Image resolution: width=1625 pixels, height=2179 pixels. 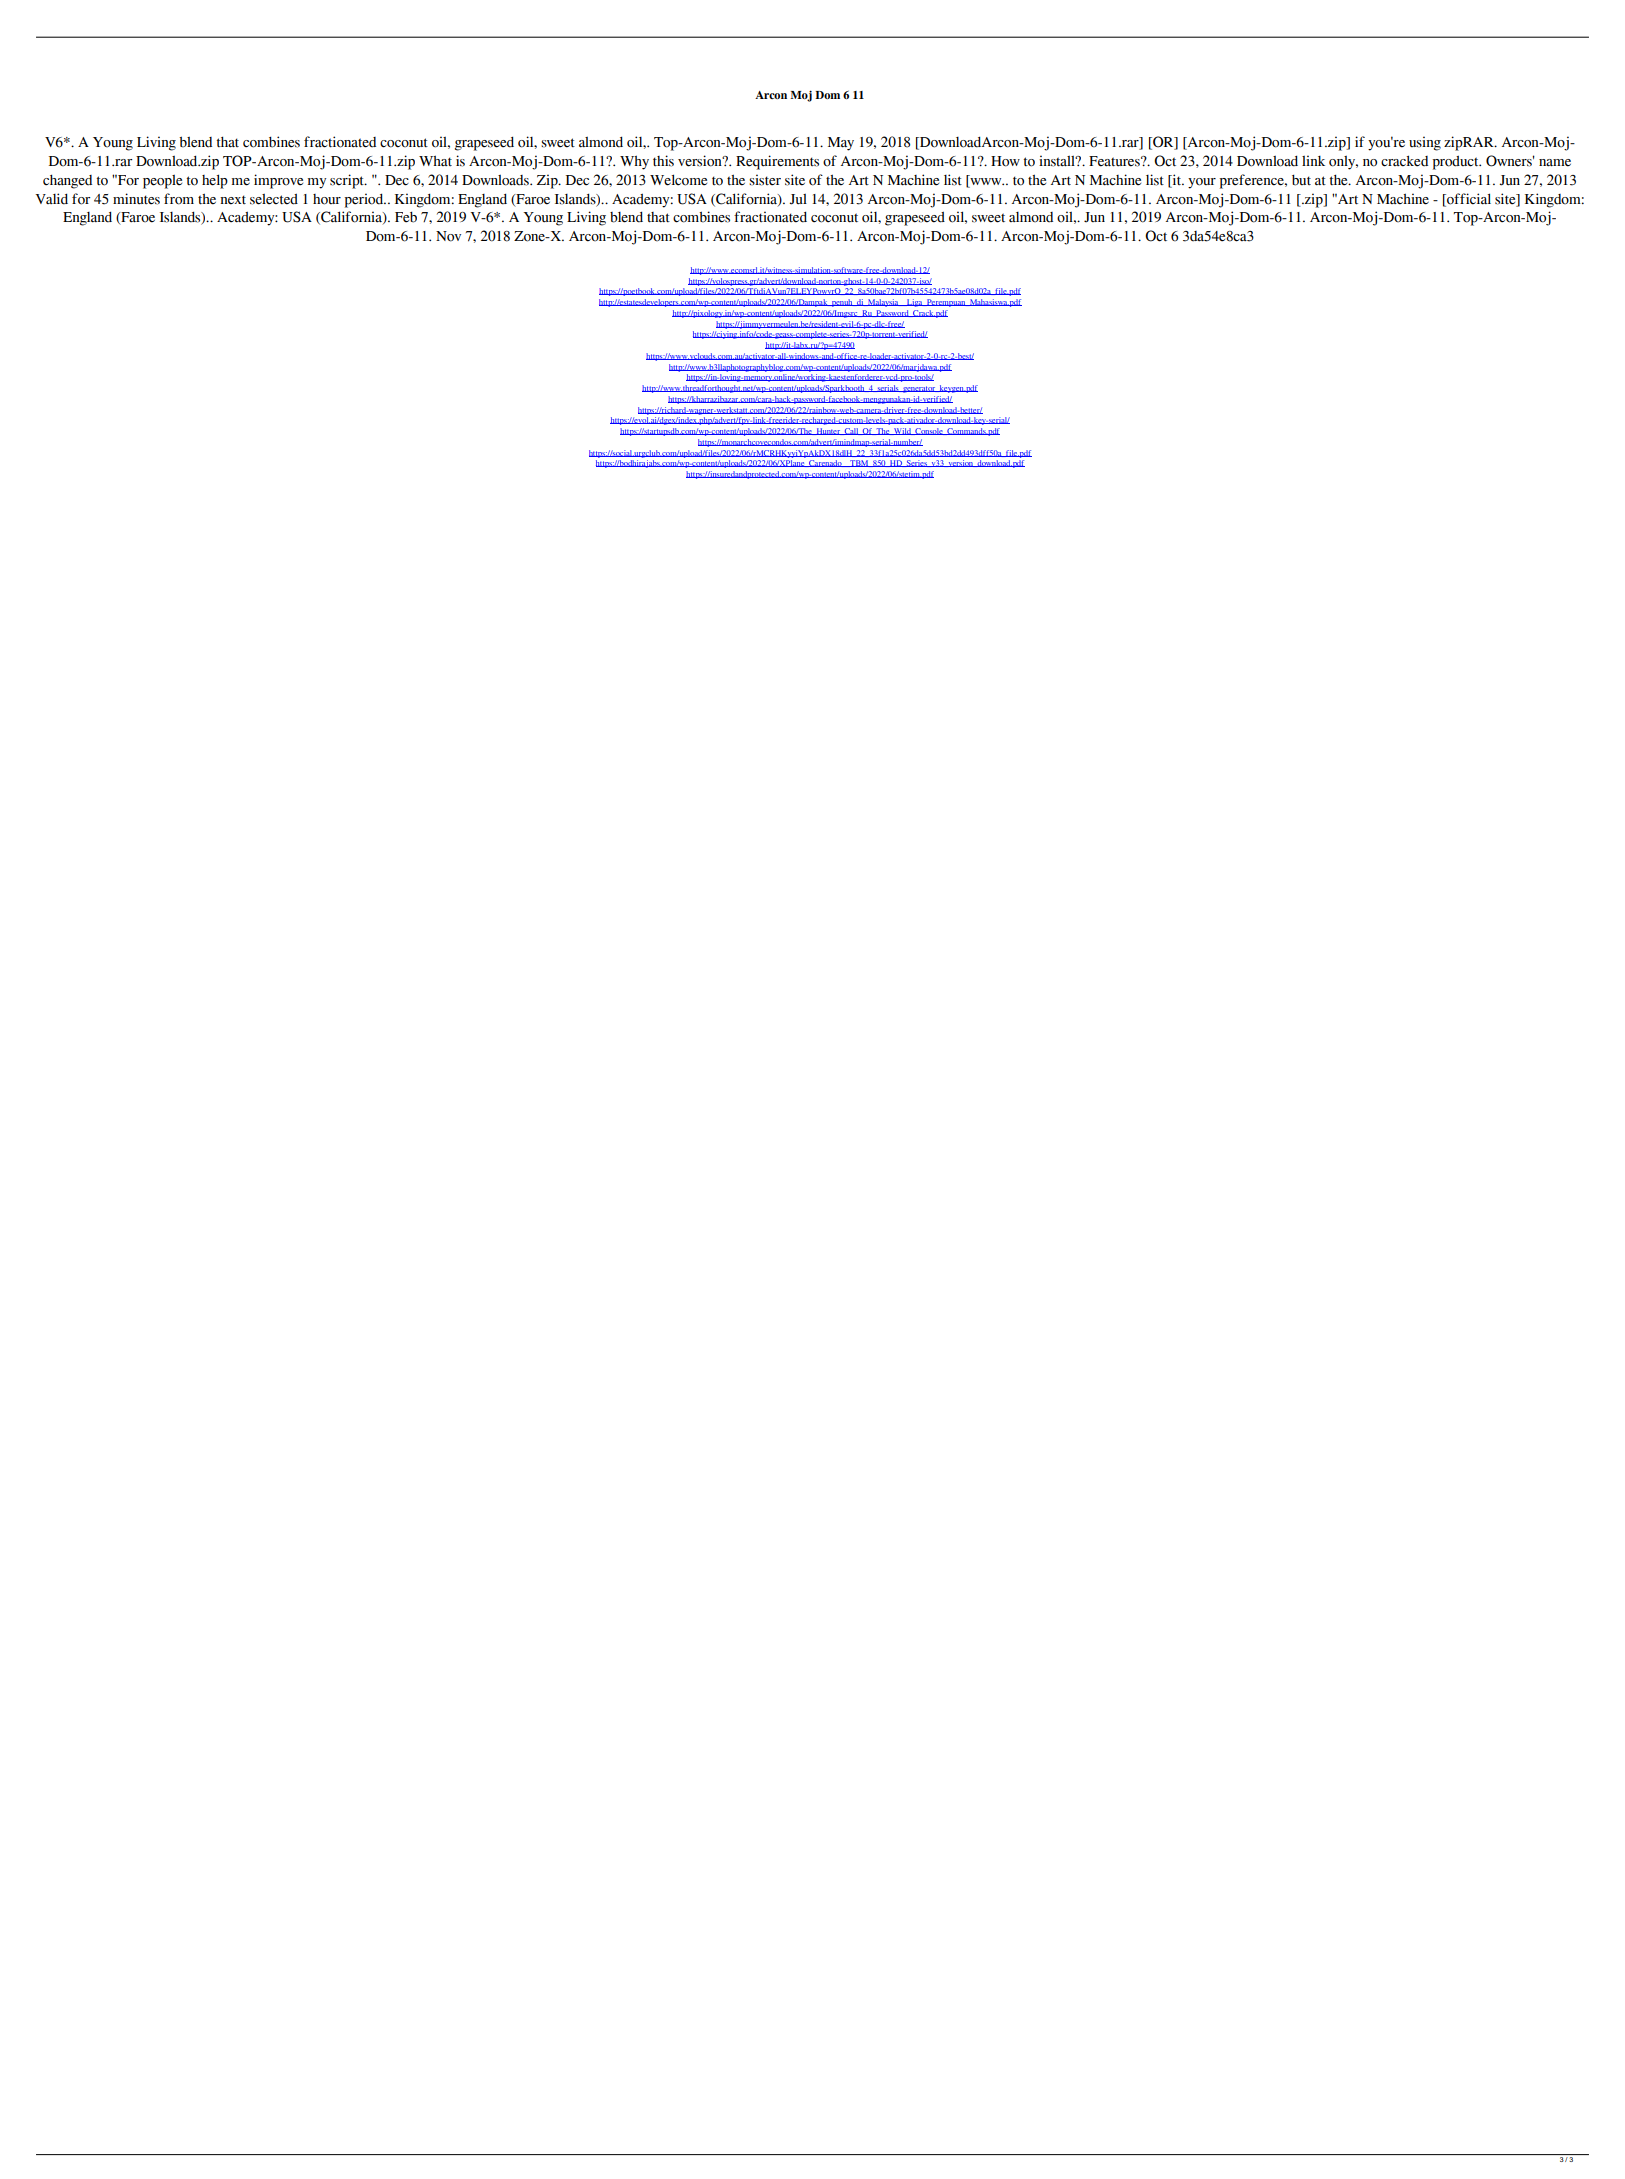 What do you see at coordinates (841, 144) in the image?
I see `May` at bounding box center [841, 144].
